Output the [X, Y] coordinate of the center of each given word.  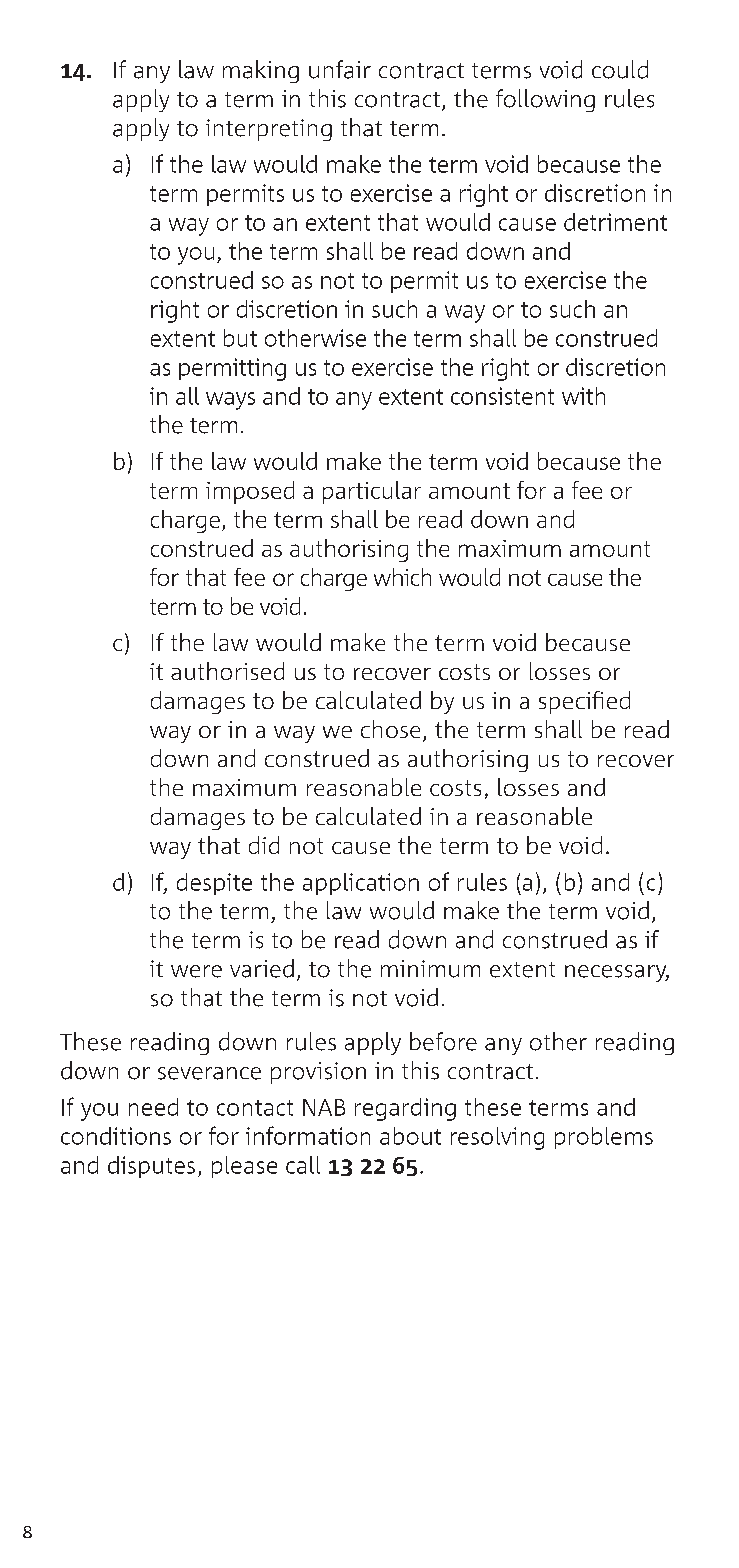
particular [372, 492]
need [153, 1107]
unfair [340, 69]
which [402, 577]
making [261, 71]
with [583, 396]
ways [230, 401]
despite [214, 884]
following [545, 100]
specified [584, 702]
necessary [617, 973]
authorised [227, 671]
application [361, 884]
